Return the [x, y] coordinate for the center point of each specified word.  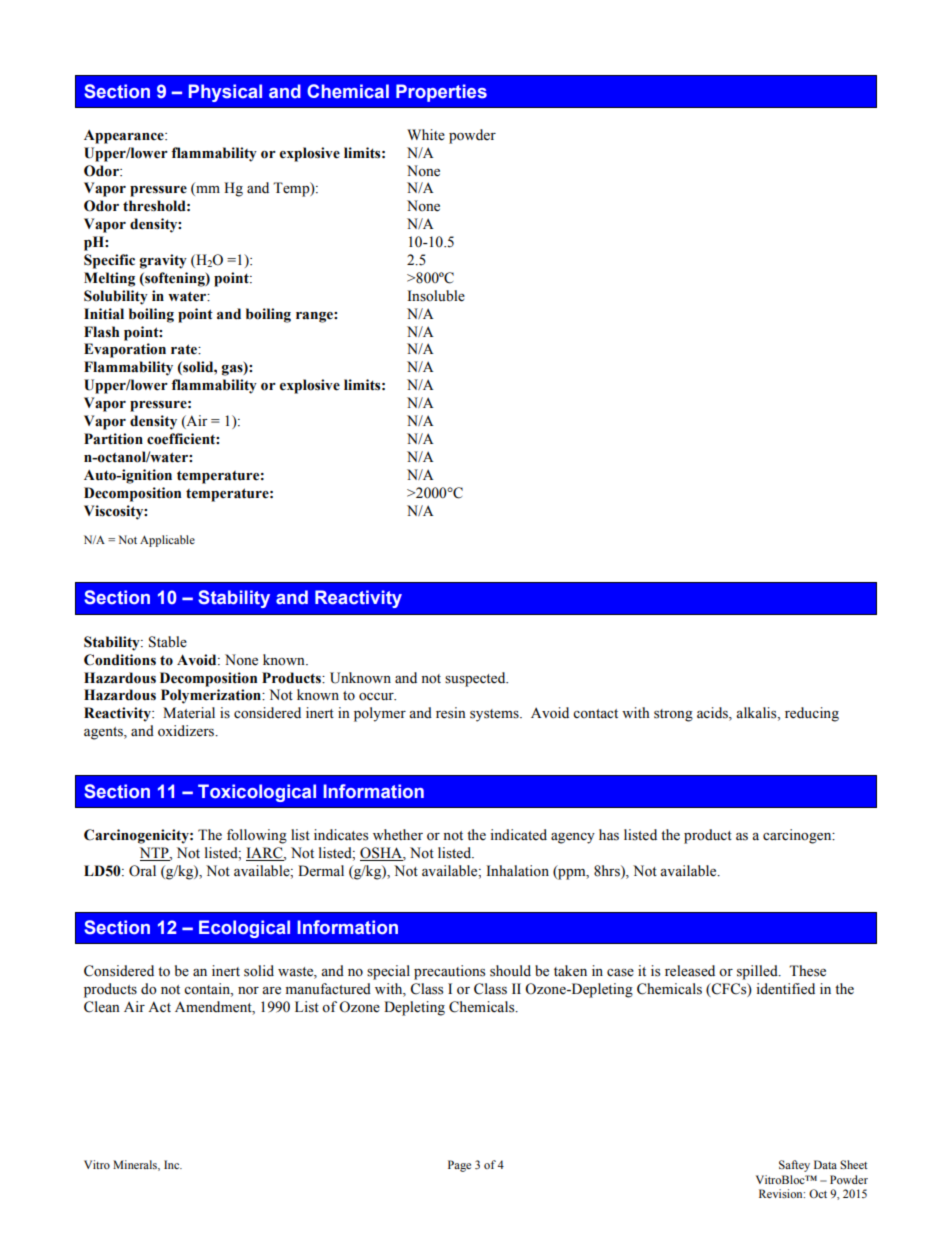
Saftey [794, 1166]
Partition [113, 439]
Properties [441, 93]
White [426, 135]
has [609, 835]
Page [459, 1166]
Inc [173, 1164]
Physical [225, 93]
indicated [518, 835]
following [257, 836]
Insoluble [436, 296]
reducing [812, 714]
